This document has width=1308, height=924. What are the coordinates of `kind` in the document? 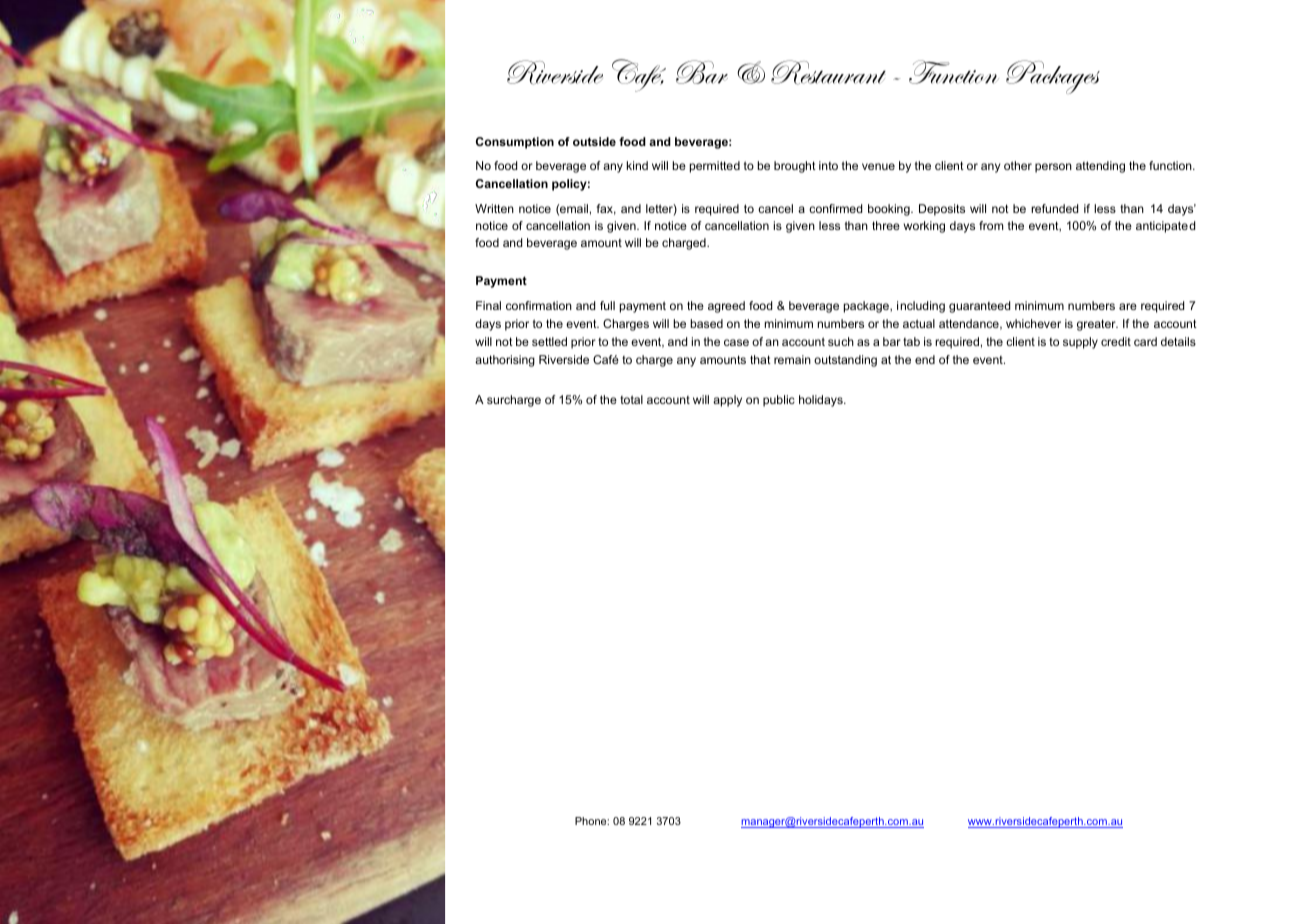 It's located at (637, 165).
